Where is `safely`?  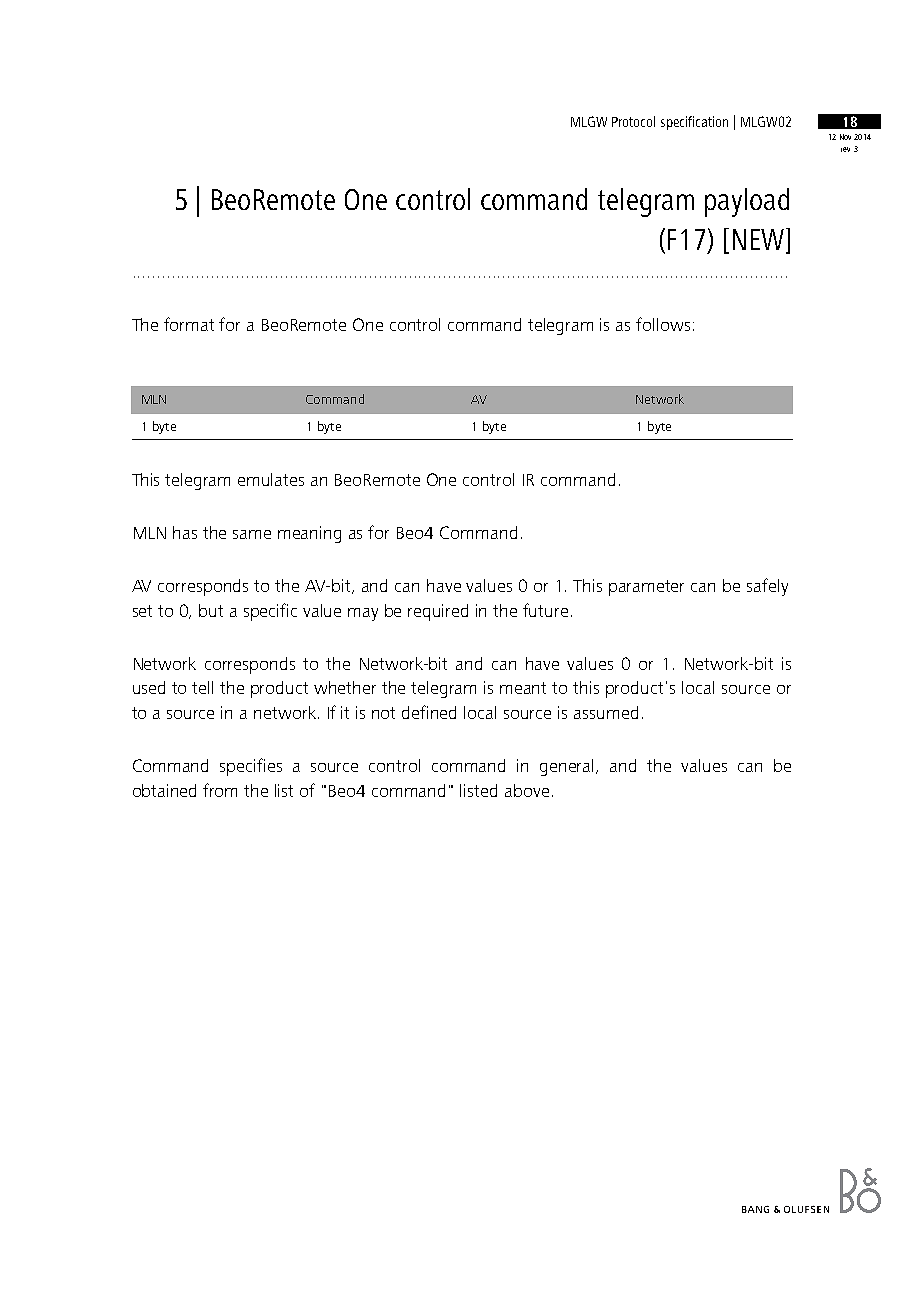
safely is located at coordinates (767, 587).
